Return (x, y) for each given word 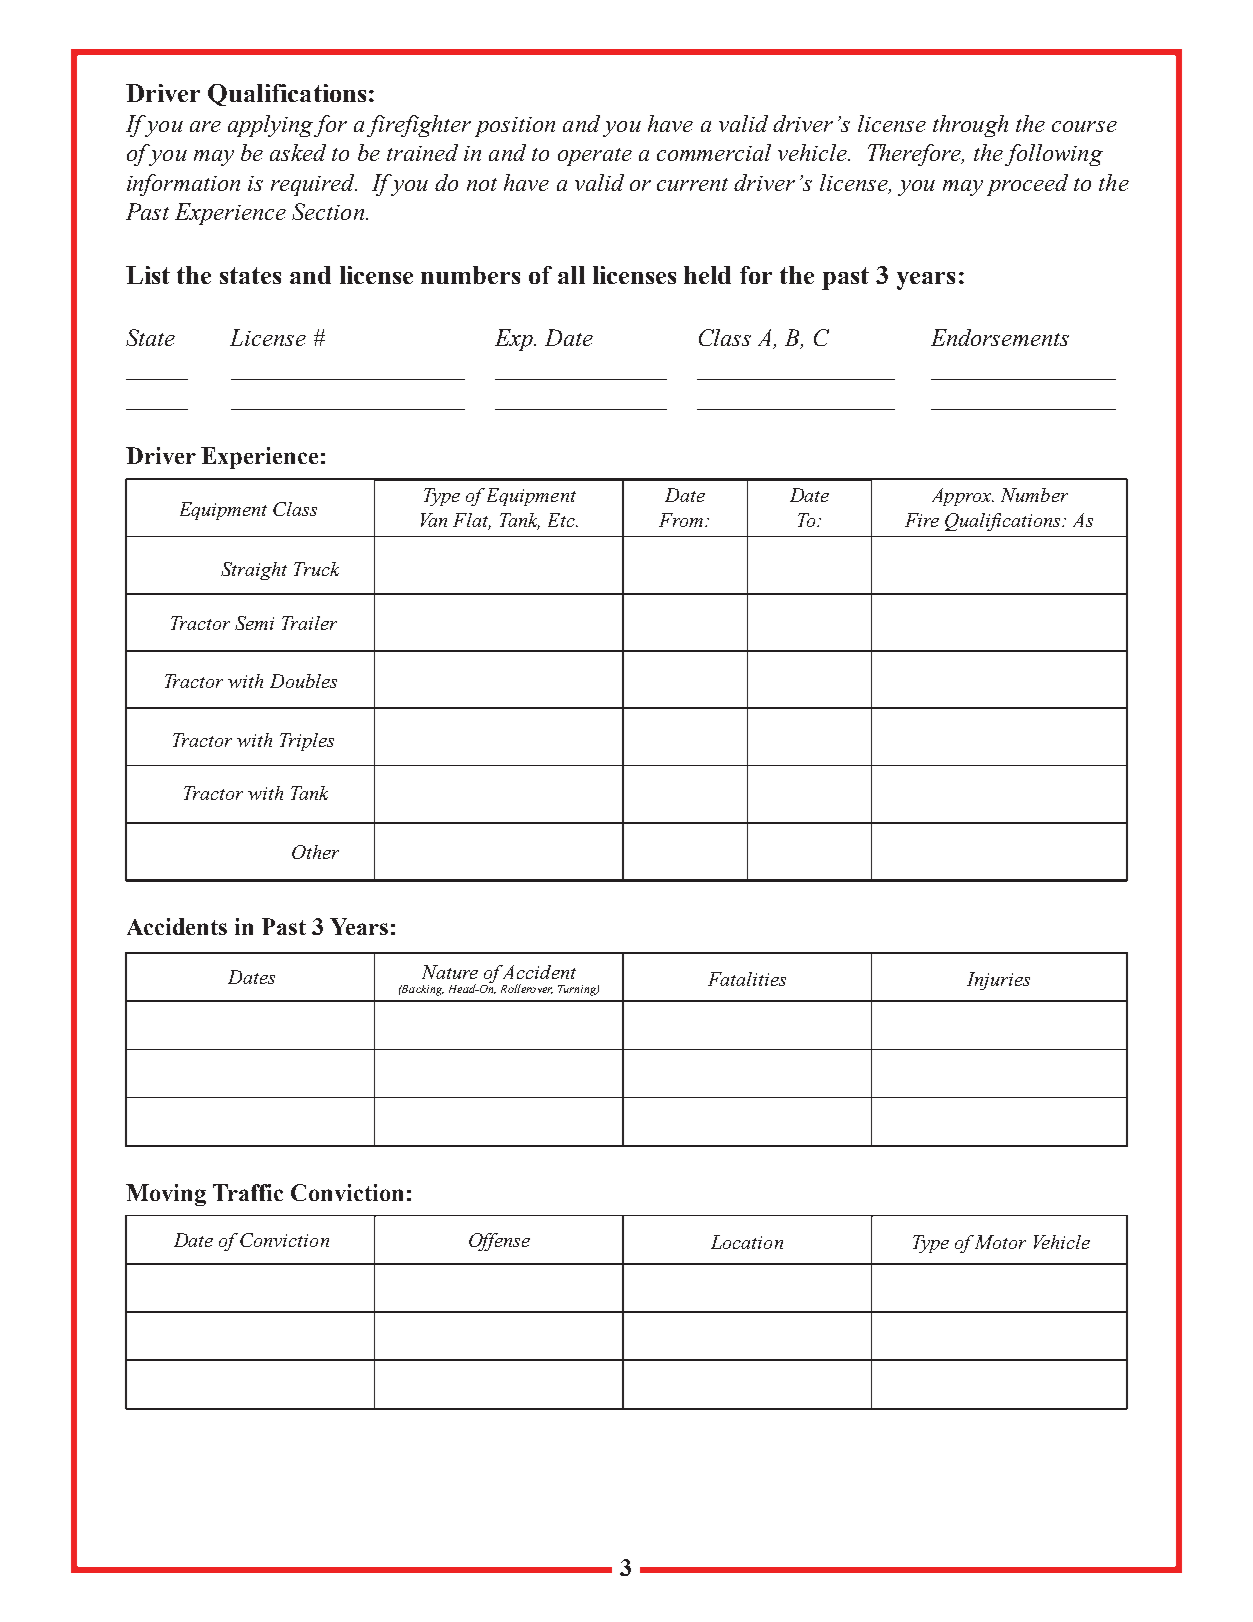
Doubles (303, 681)
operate (595, 157)
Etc (562, 520)
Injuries (998, 981)
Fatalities (747, 979)
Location (747, 1242)
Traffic (248, 1192)
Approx (963, 497)
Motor (1000, 1242)
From (682, 520)
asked (298, 152)
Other (315, 852)
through (970, 126)
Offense (499, 1242)
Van (434, 520)
